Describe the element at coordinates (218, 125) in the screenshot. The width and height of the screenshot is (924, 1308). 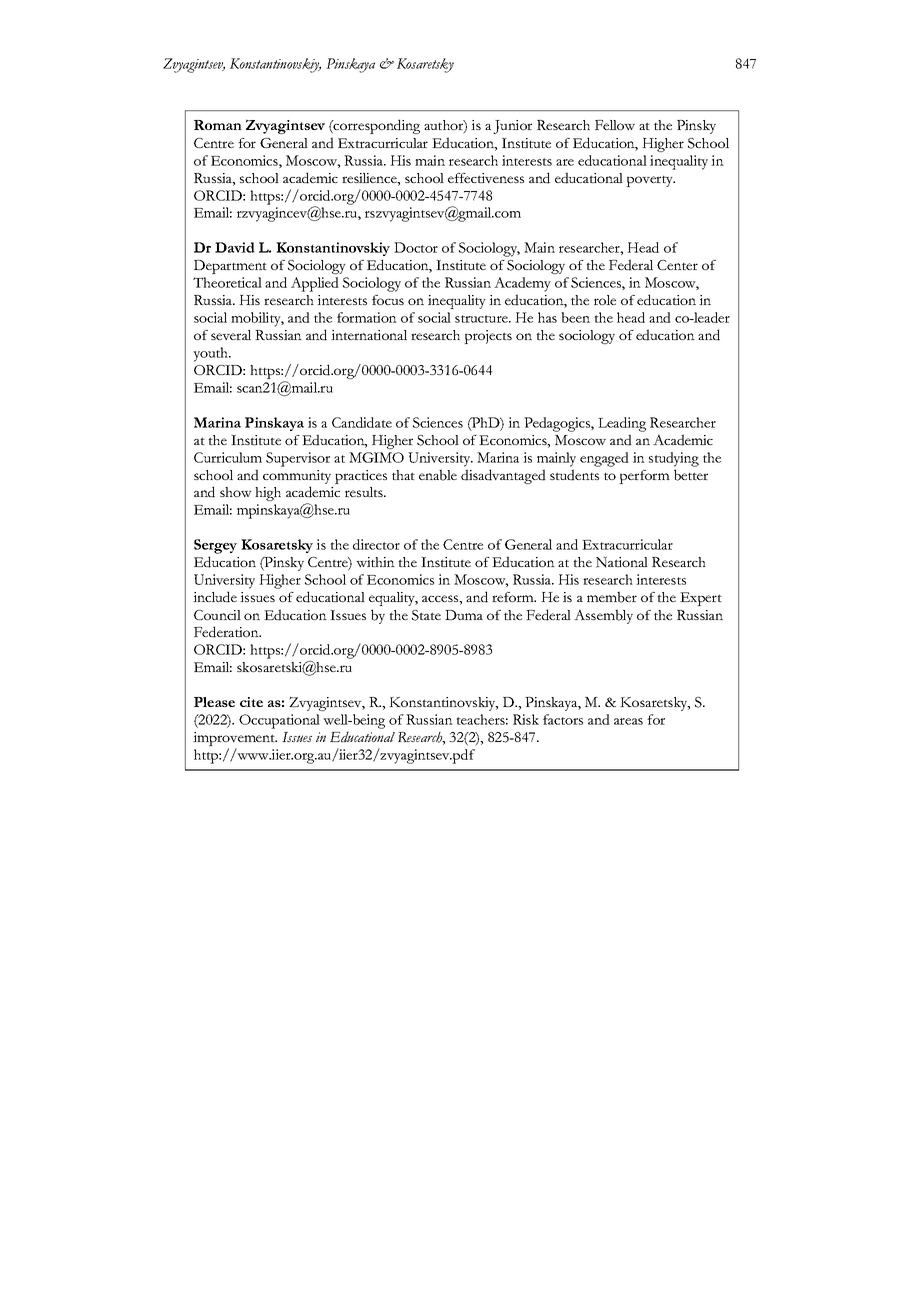
I see `Roman` at that location.
